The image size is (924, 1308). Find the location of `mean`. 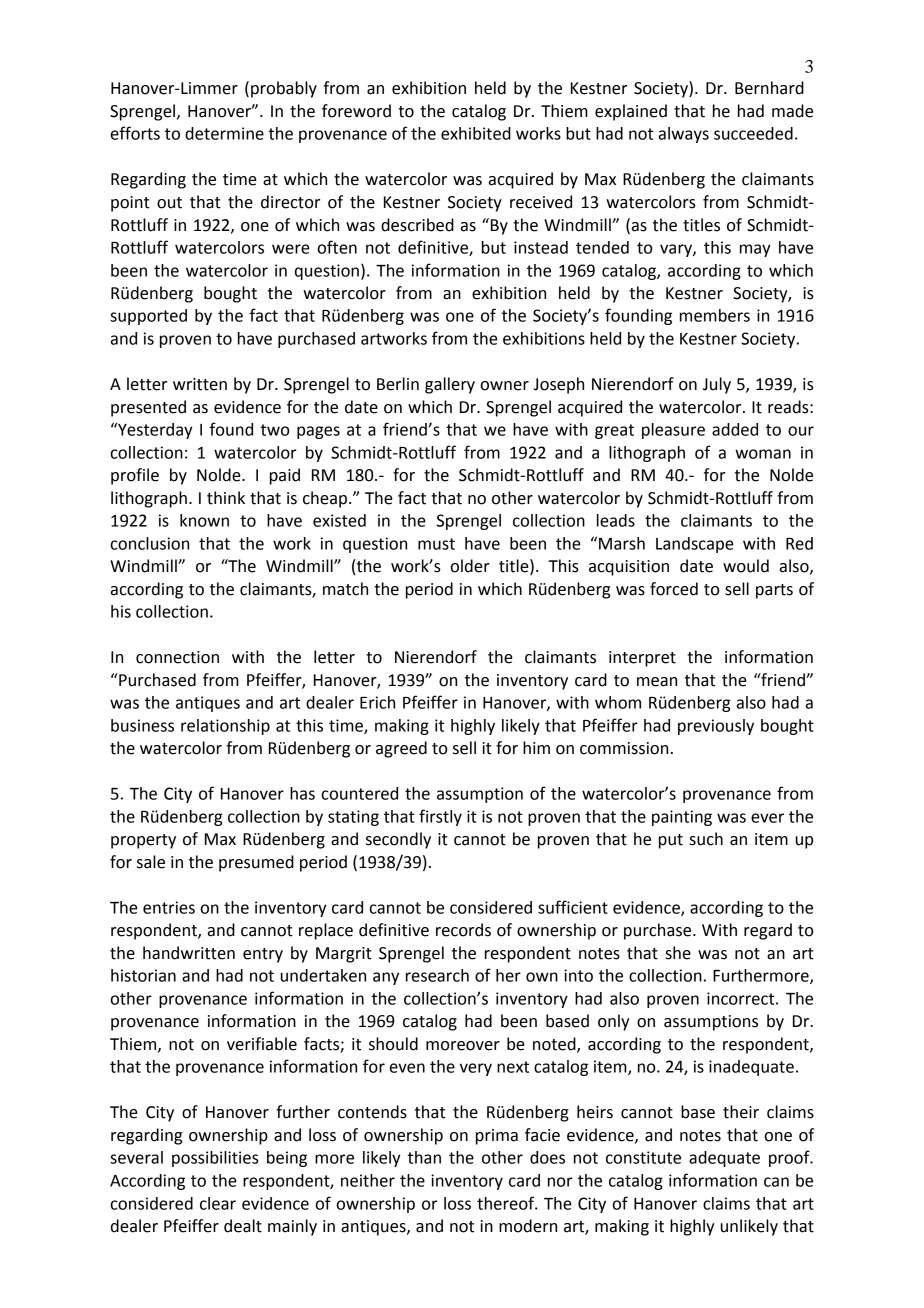

mean is located at coordinates (657, 682).
